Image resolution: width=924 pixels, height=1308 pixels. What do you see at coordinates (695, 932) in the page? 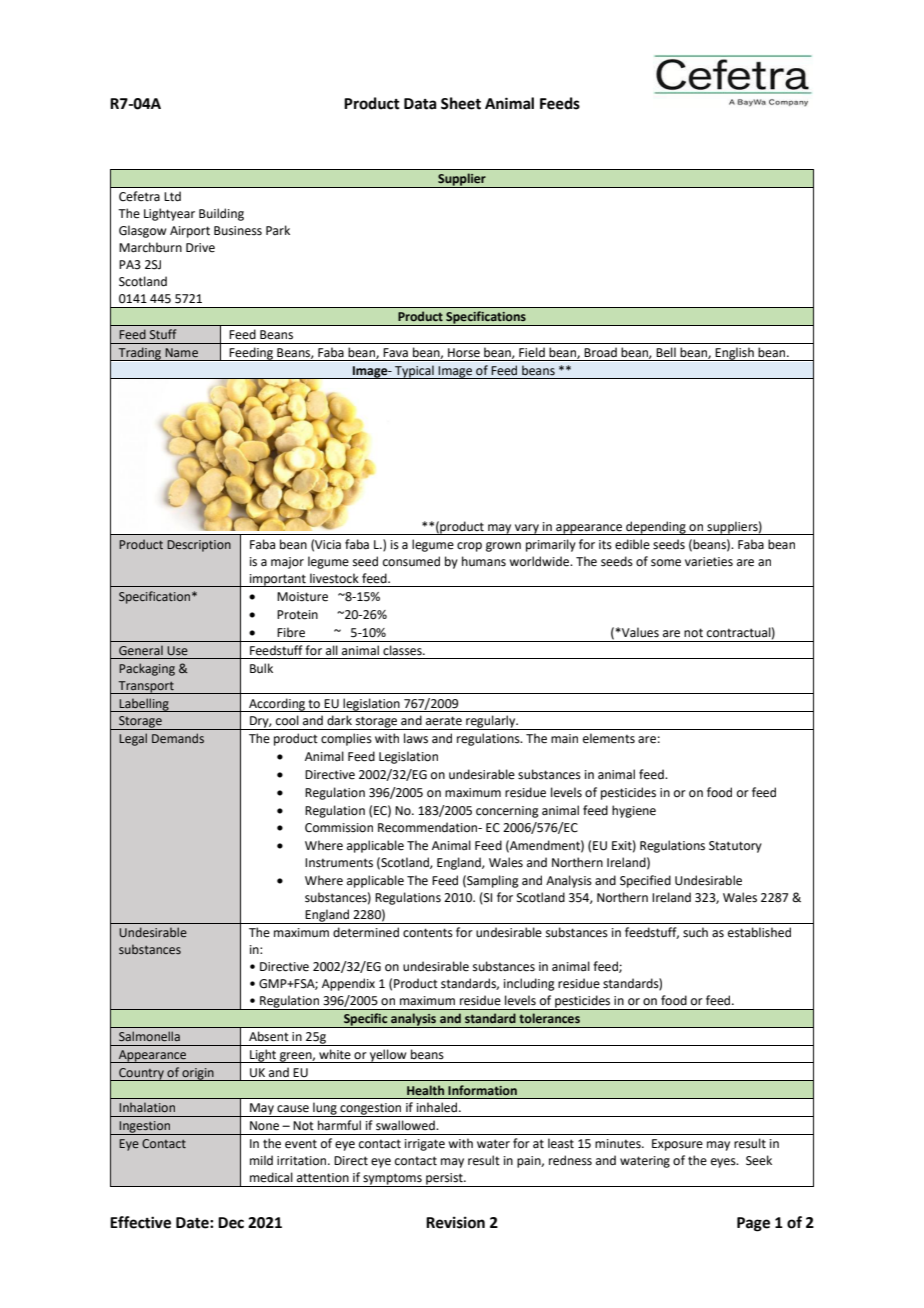
I see `such` at bounding box center [695, 932].
